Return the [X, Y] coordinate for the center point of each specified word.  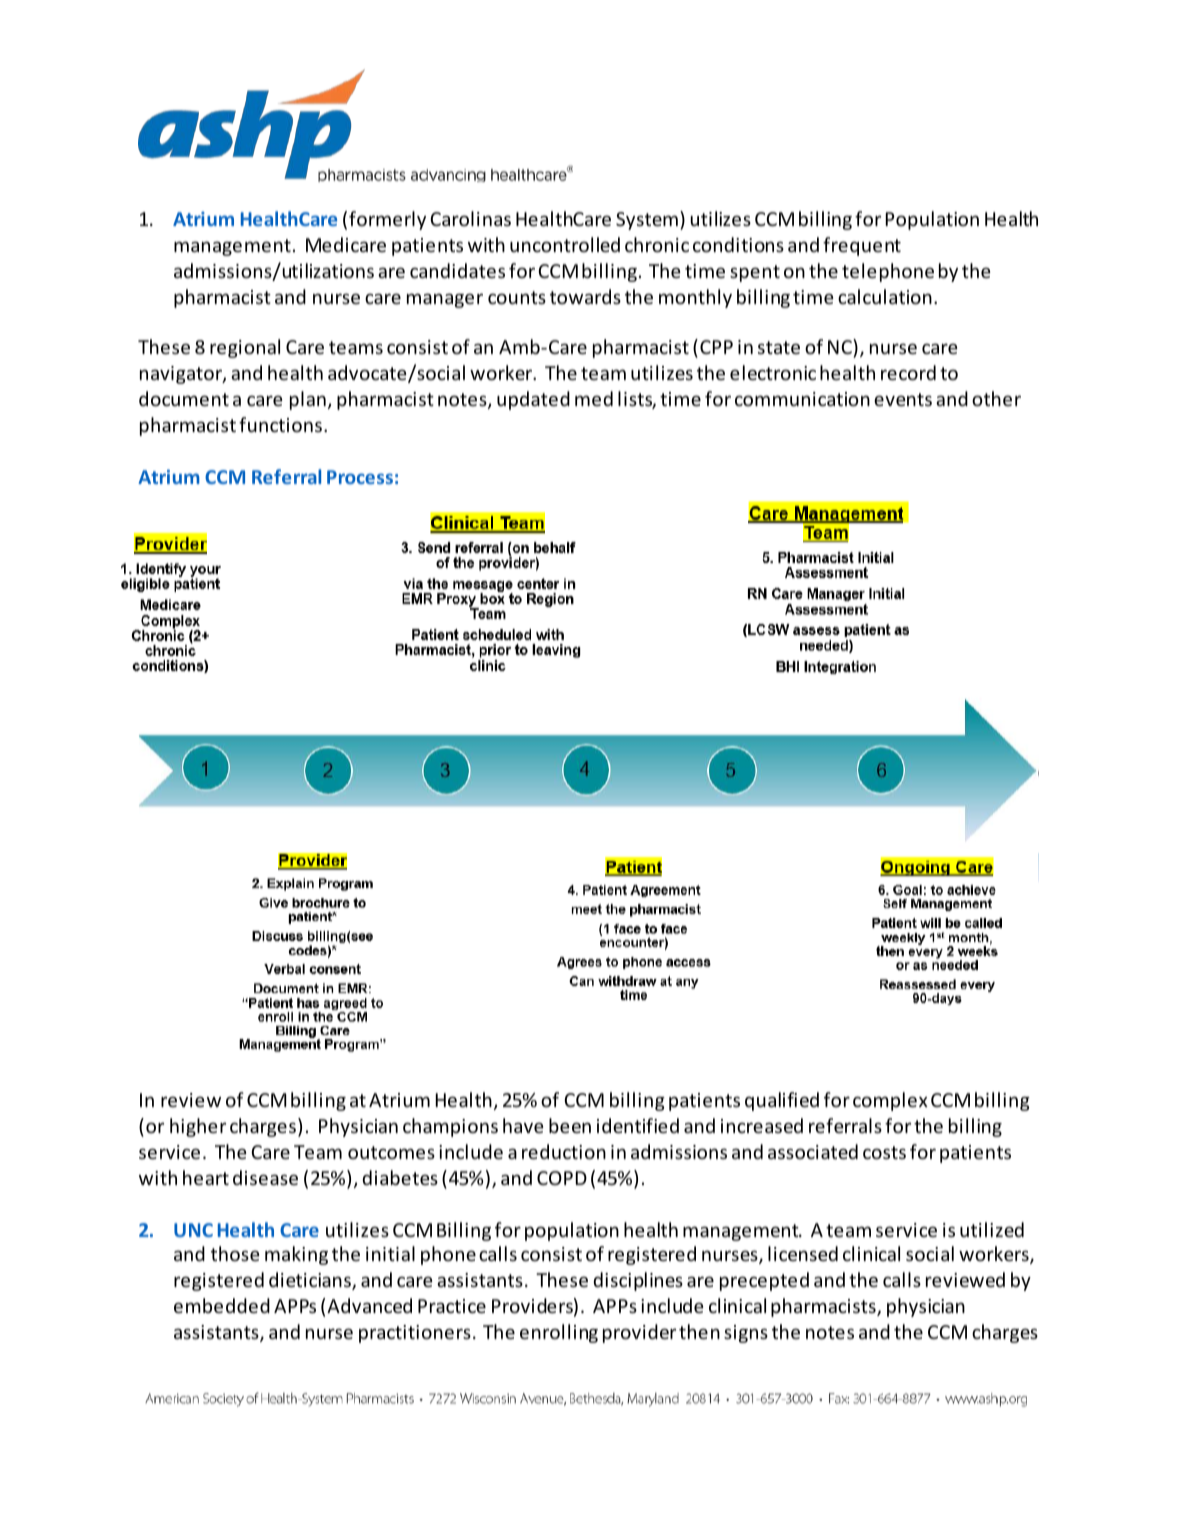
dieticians [311, 1281]
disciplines [638, 1281]
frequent [862, 246]
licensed [803, 1253]
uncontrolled [565, 244]
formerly [387, 220]
